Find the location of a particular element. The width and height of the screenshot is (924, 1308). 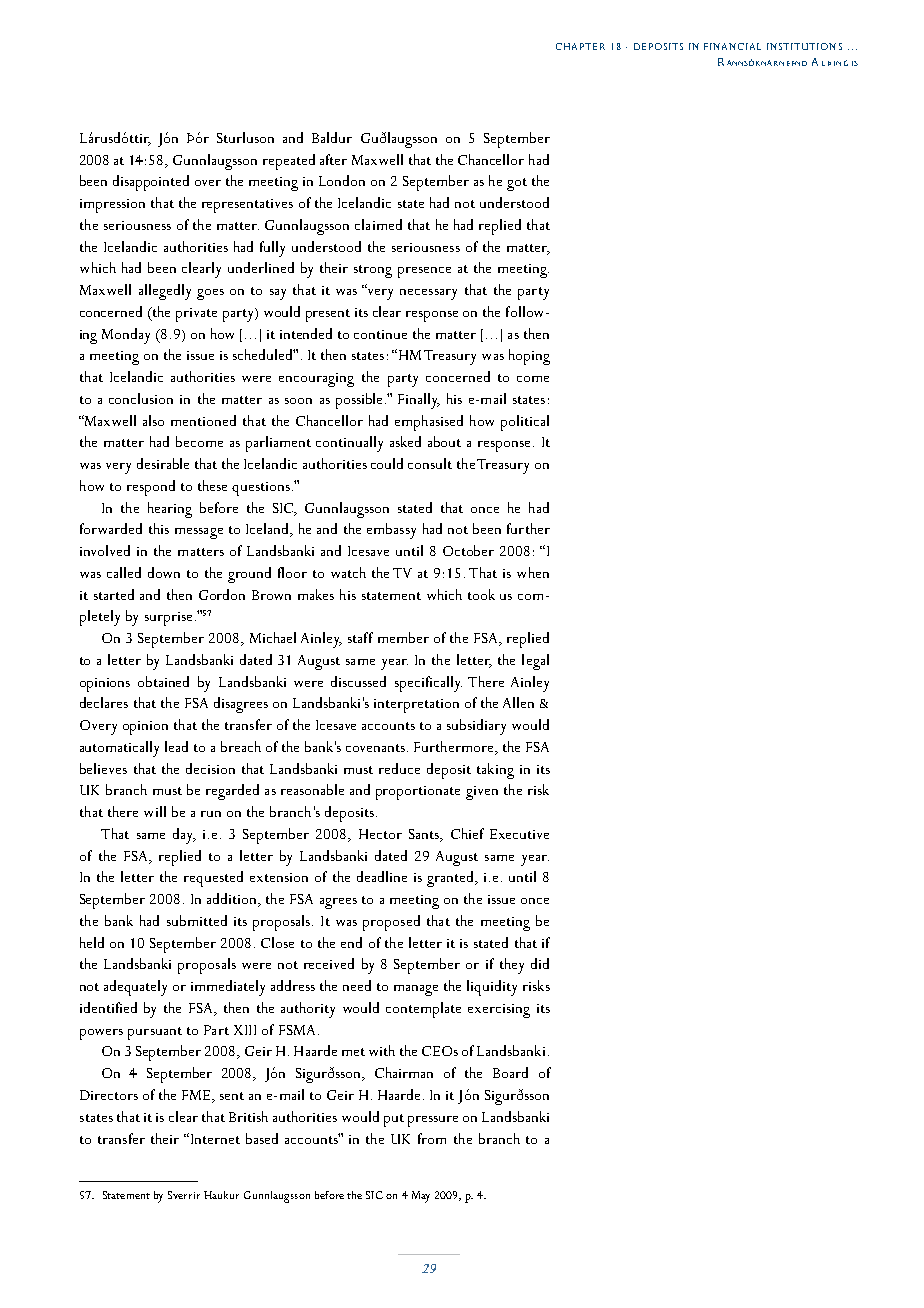

allegedly is located at coordinates (165, 292).
